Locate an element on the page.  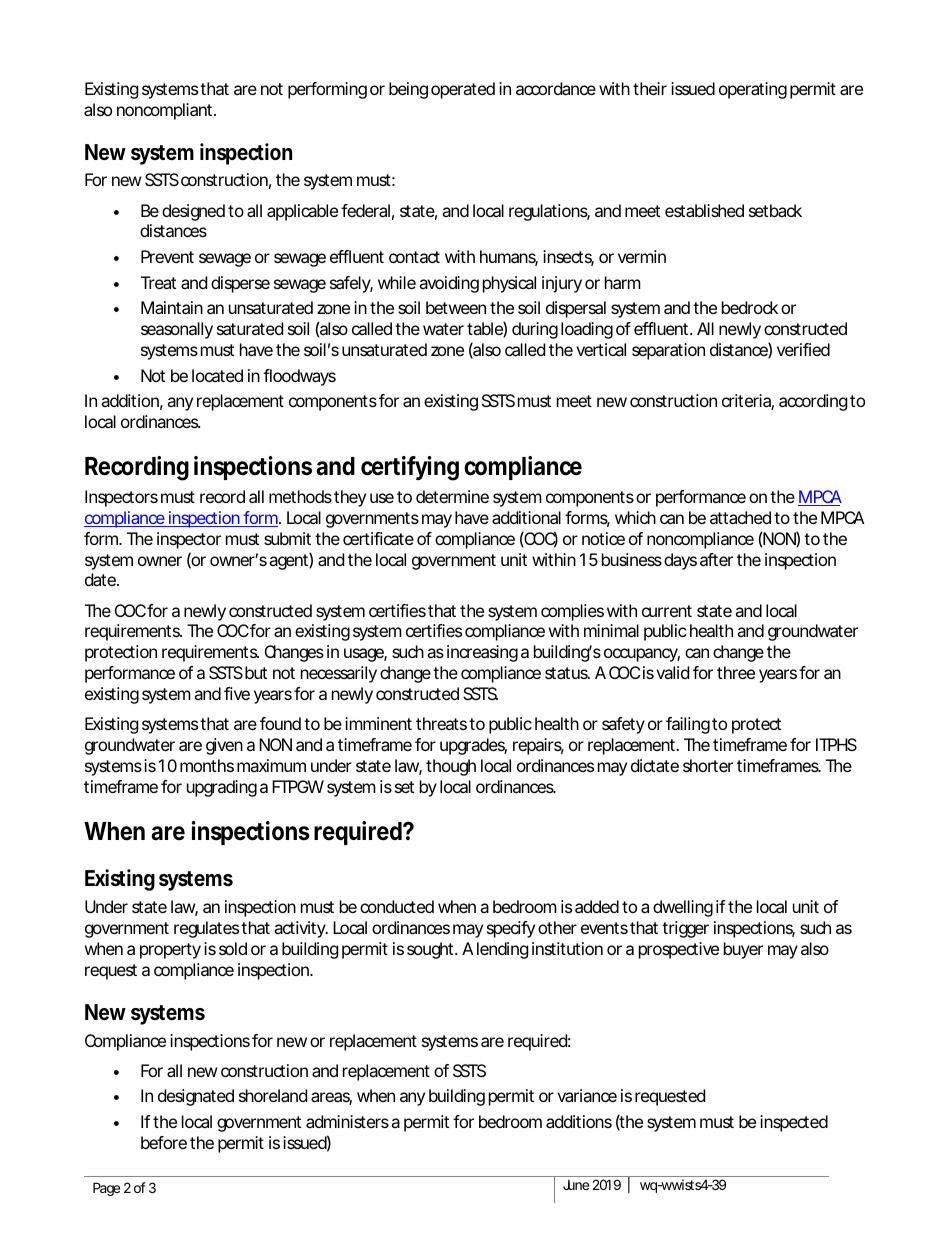
operating is located at coordinates (753, 90).
